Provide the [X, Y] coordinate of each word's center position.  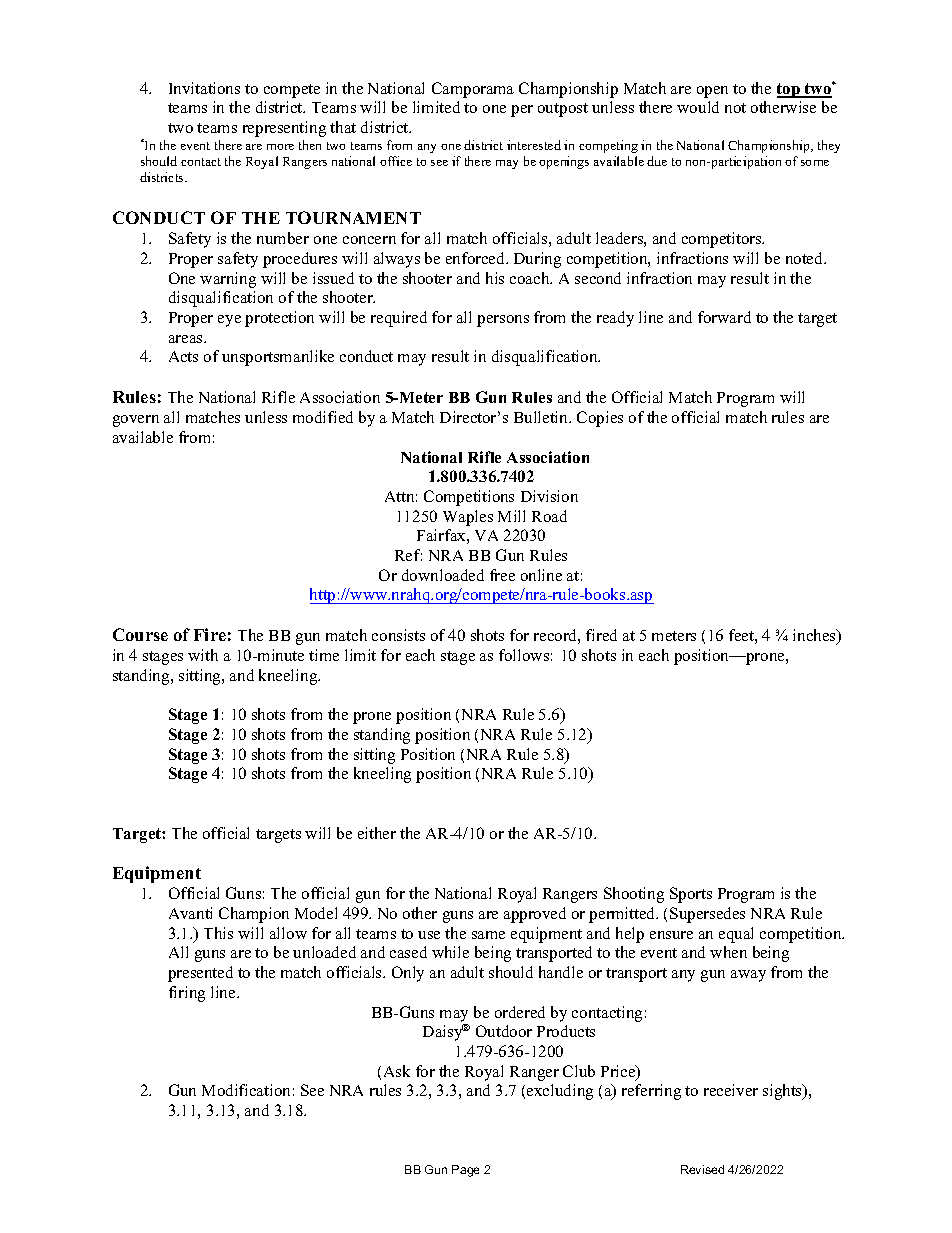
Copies [600, 419]
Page [465, 1171]
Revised [702, 1169]
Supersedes [707, 915]
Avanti [190, 913]
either [377, 833]
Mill [511, 516]
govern [136, 421]
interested [534, 145]
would [698, 107]
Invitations [204, 88]
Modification [246, 1090]
